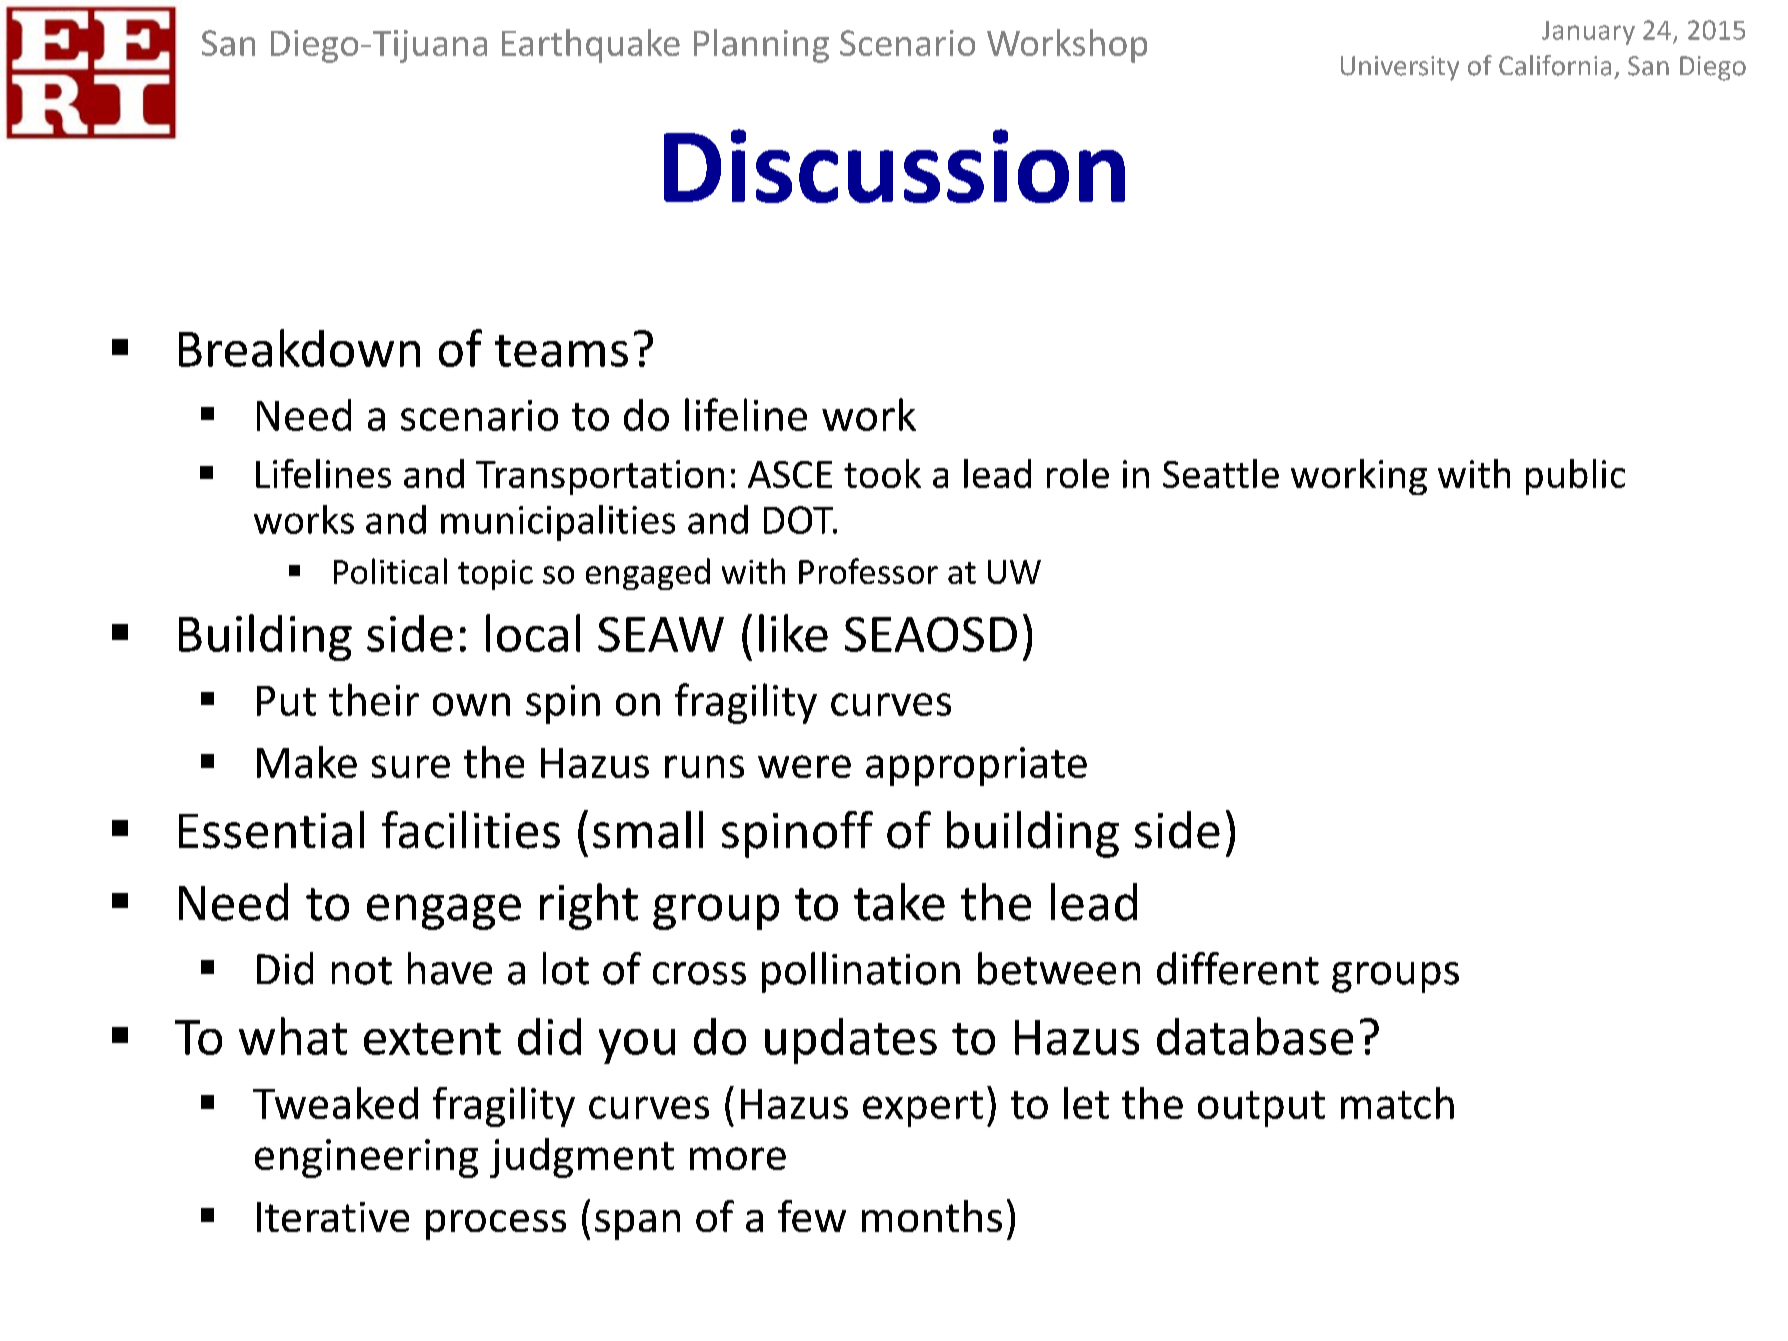 This screenshot has height=1341, width=1788. What do you see at coordinates (533, 633) in the screenshot?
I see `local` at bounding box center [533, 633].
